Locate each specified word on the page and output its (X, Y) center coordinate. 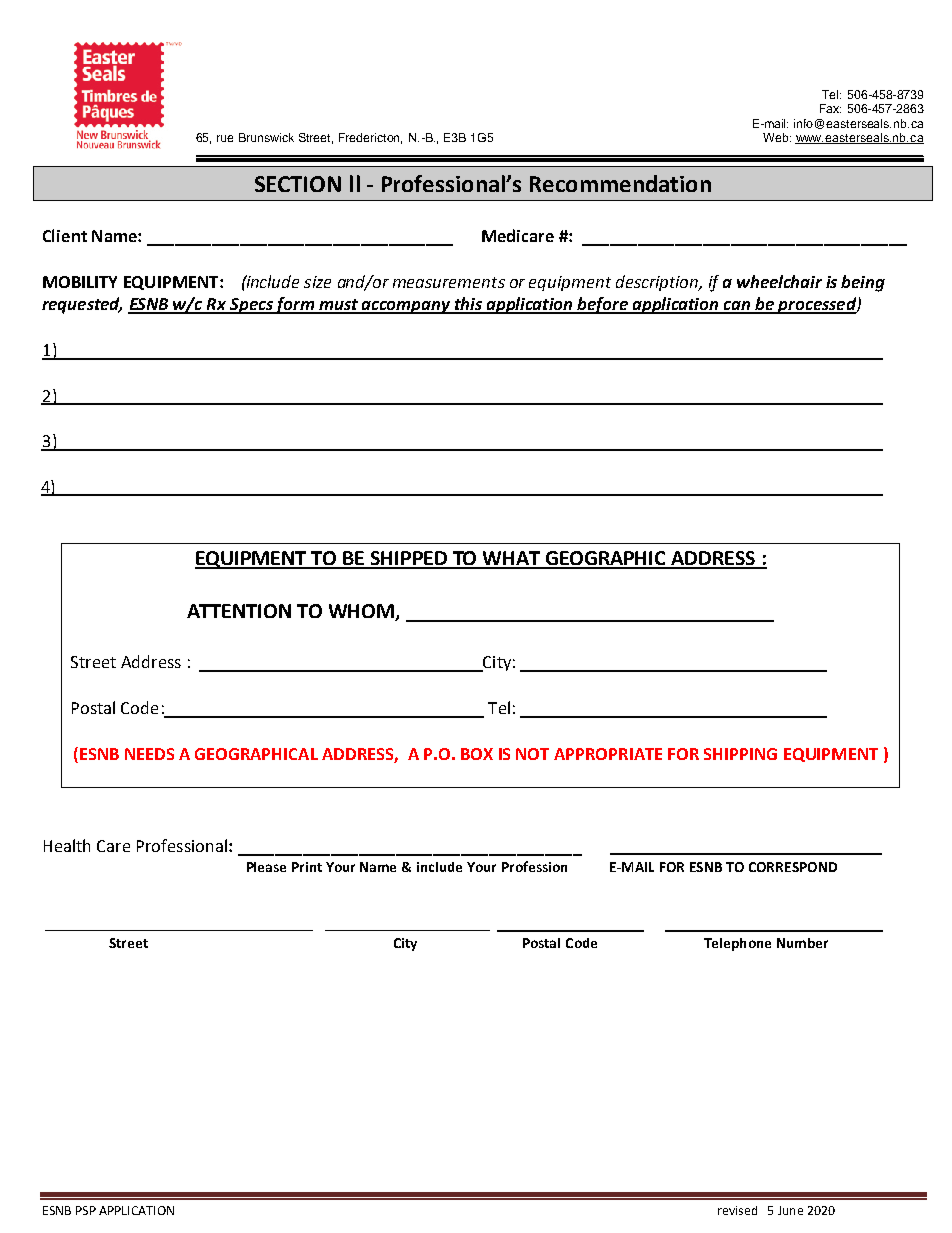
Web (777, 137)
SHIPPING (740, 754)
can (737, 307)
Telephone (737, 944)
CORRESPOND (793, 867)
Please (266, 867)
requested (82, 305)
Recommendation (620, 183)
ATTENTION (239, 611)
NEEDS (149, 754)
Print (307, 867)
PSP (86, 1210)
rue (225, 138)
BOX (477, 754)
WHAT (512, 559)
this (469, 305)
